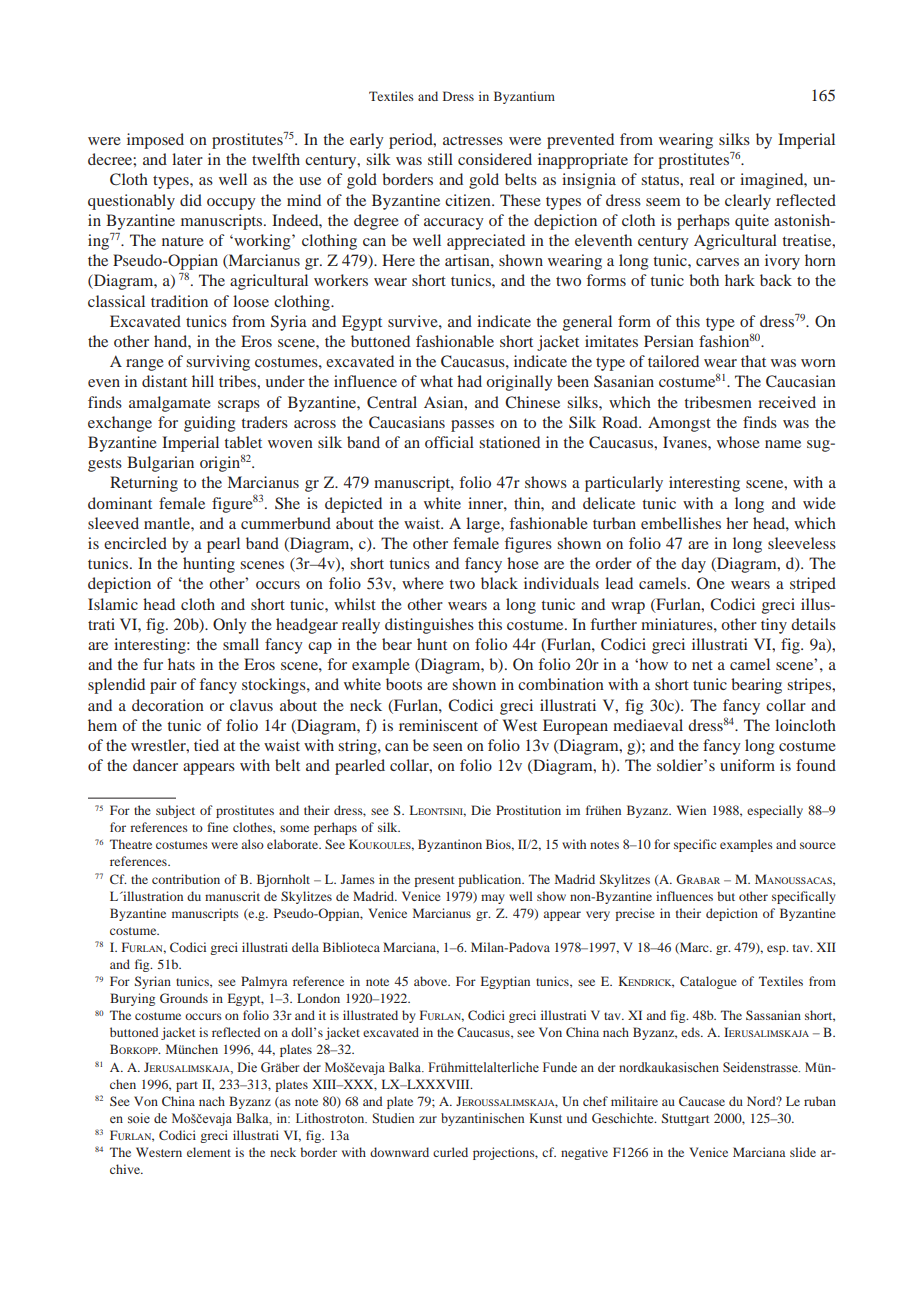 The image size is (924, 1308). What do you see at coordinates (434, 881) in the document?
I see `present` at bounding box center [434, 881].
